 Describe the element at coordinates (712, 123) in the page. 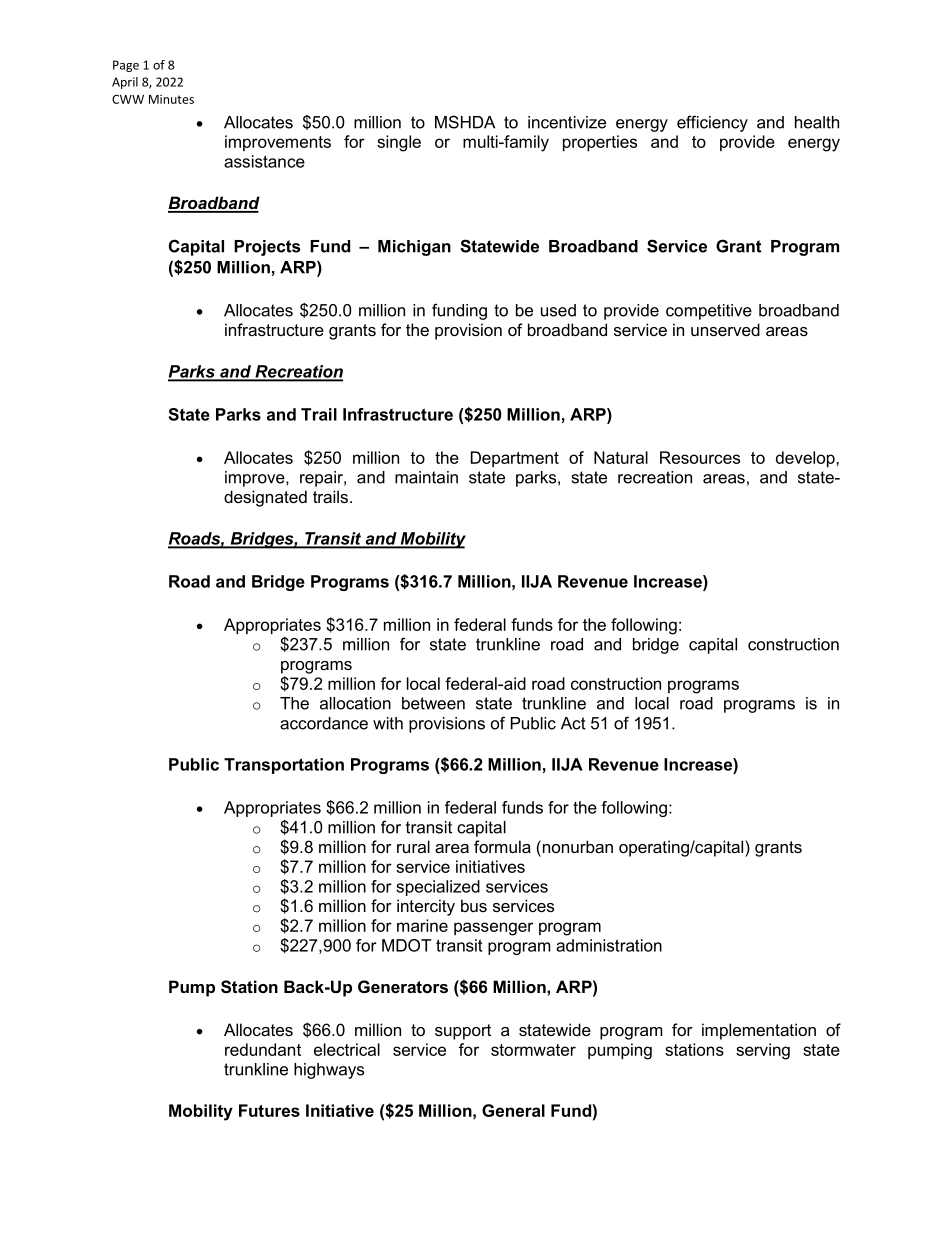

I see `efficiency` at that location.
